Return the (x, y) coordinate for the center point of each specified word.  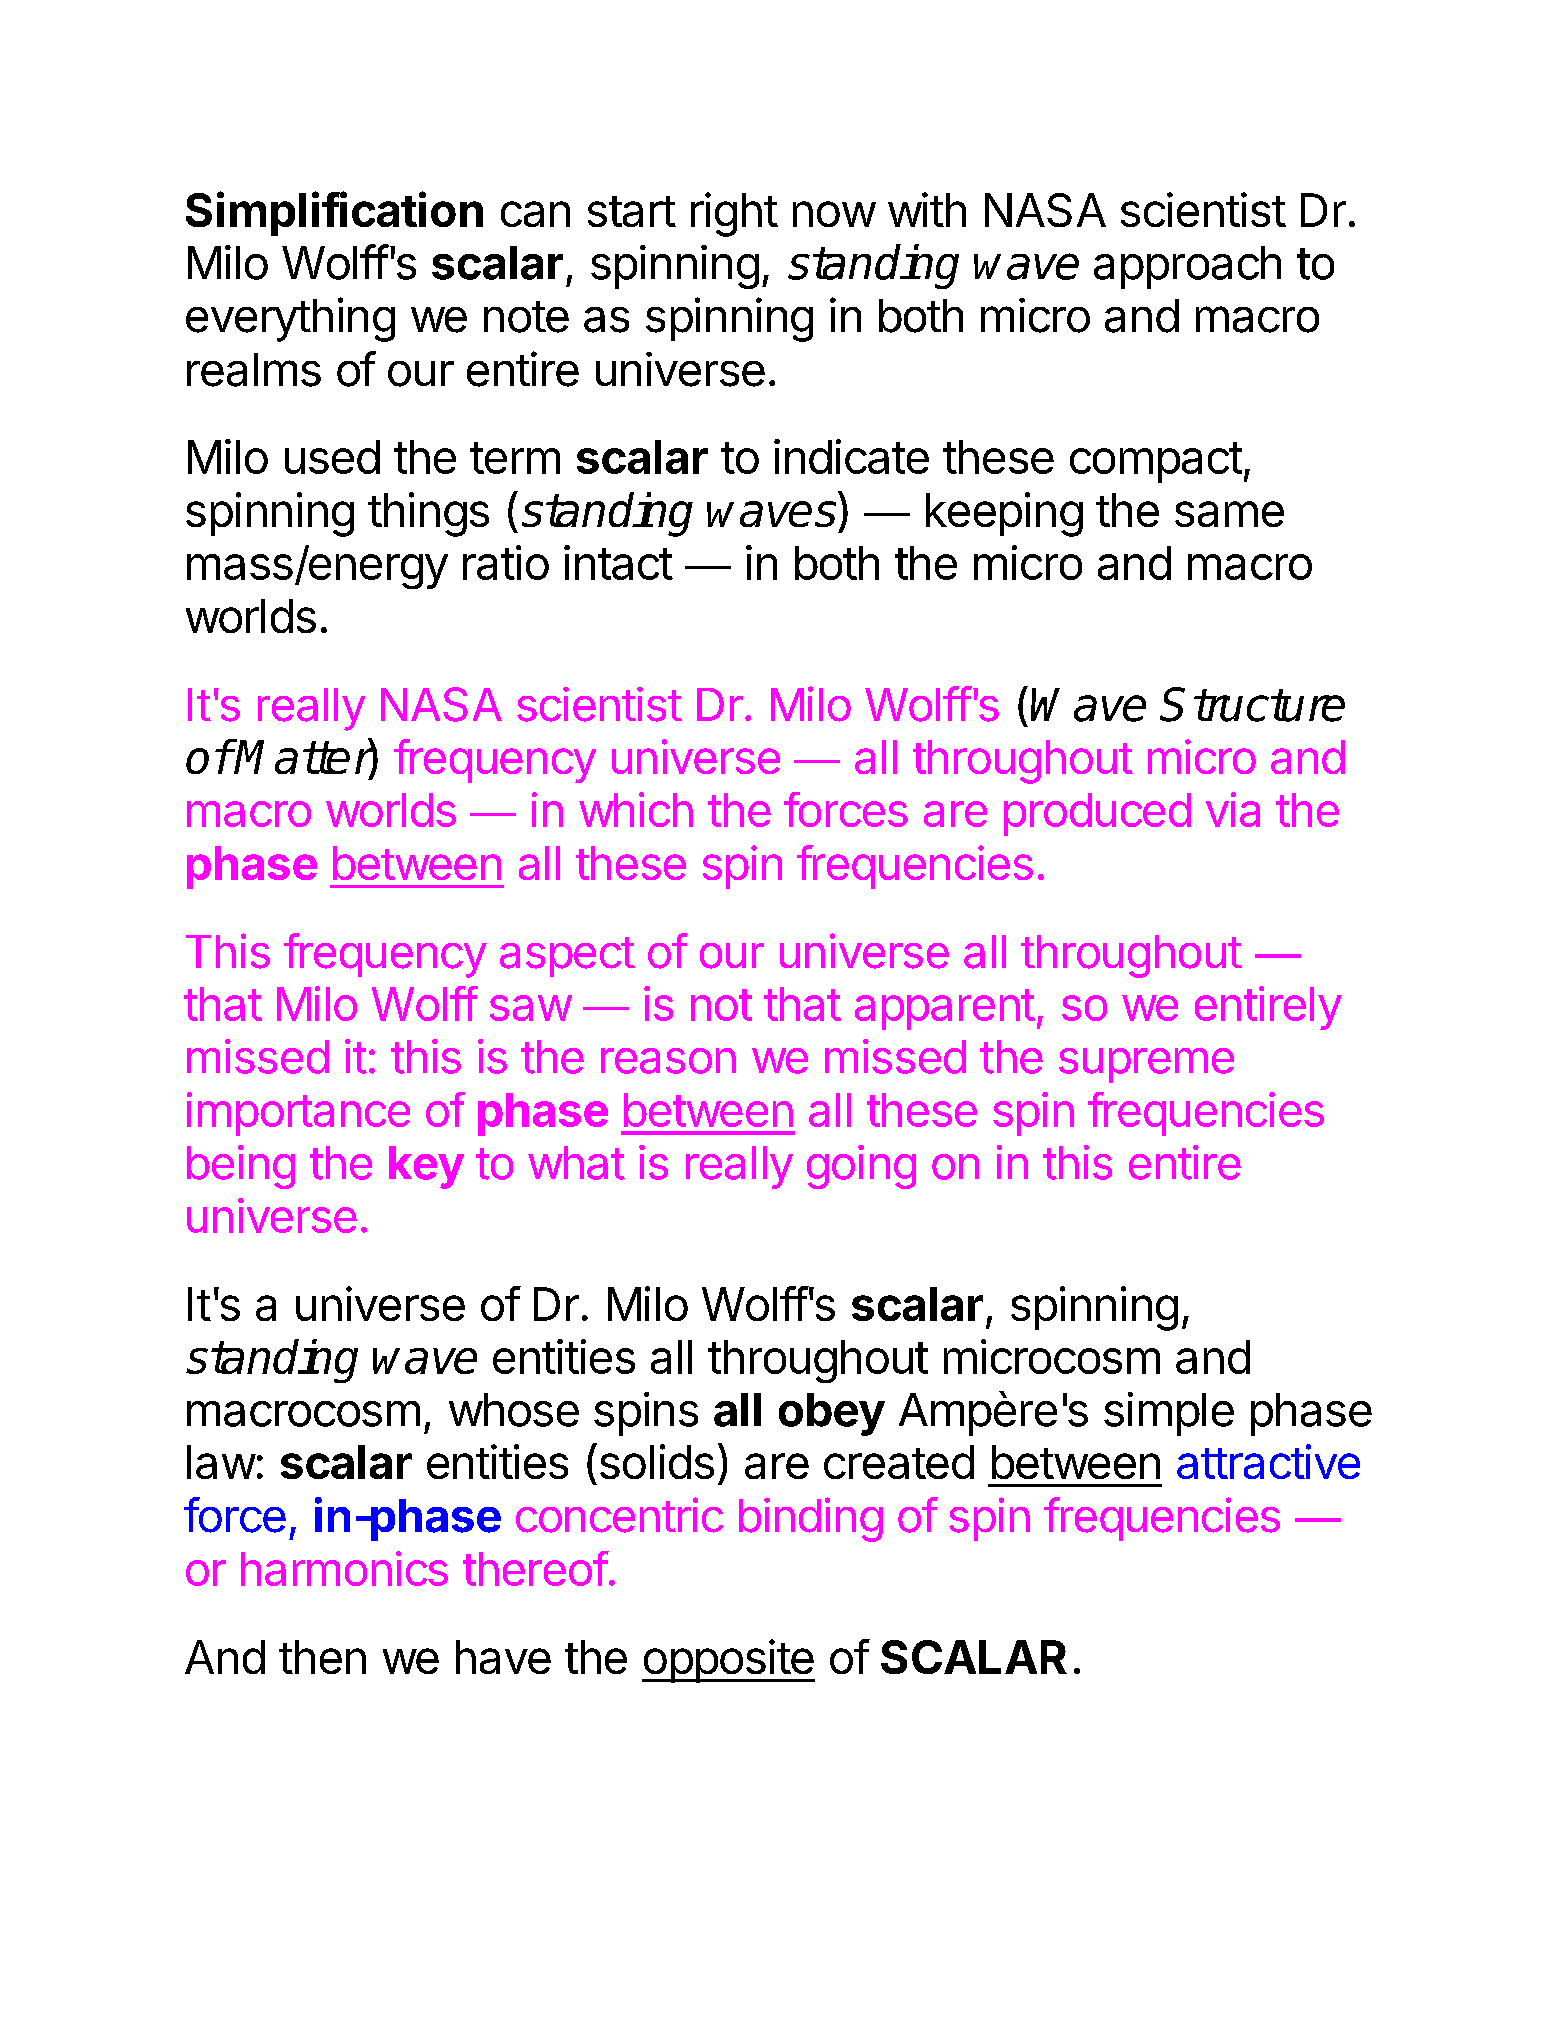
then (322, 1657)
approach (1187, 267)
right (734, 214)
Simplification (334, 213)
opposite (728, 1661)
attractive (1268, 1461)
